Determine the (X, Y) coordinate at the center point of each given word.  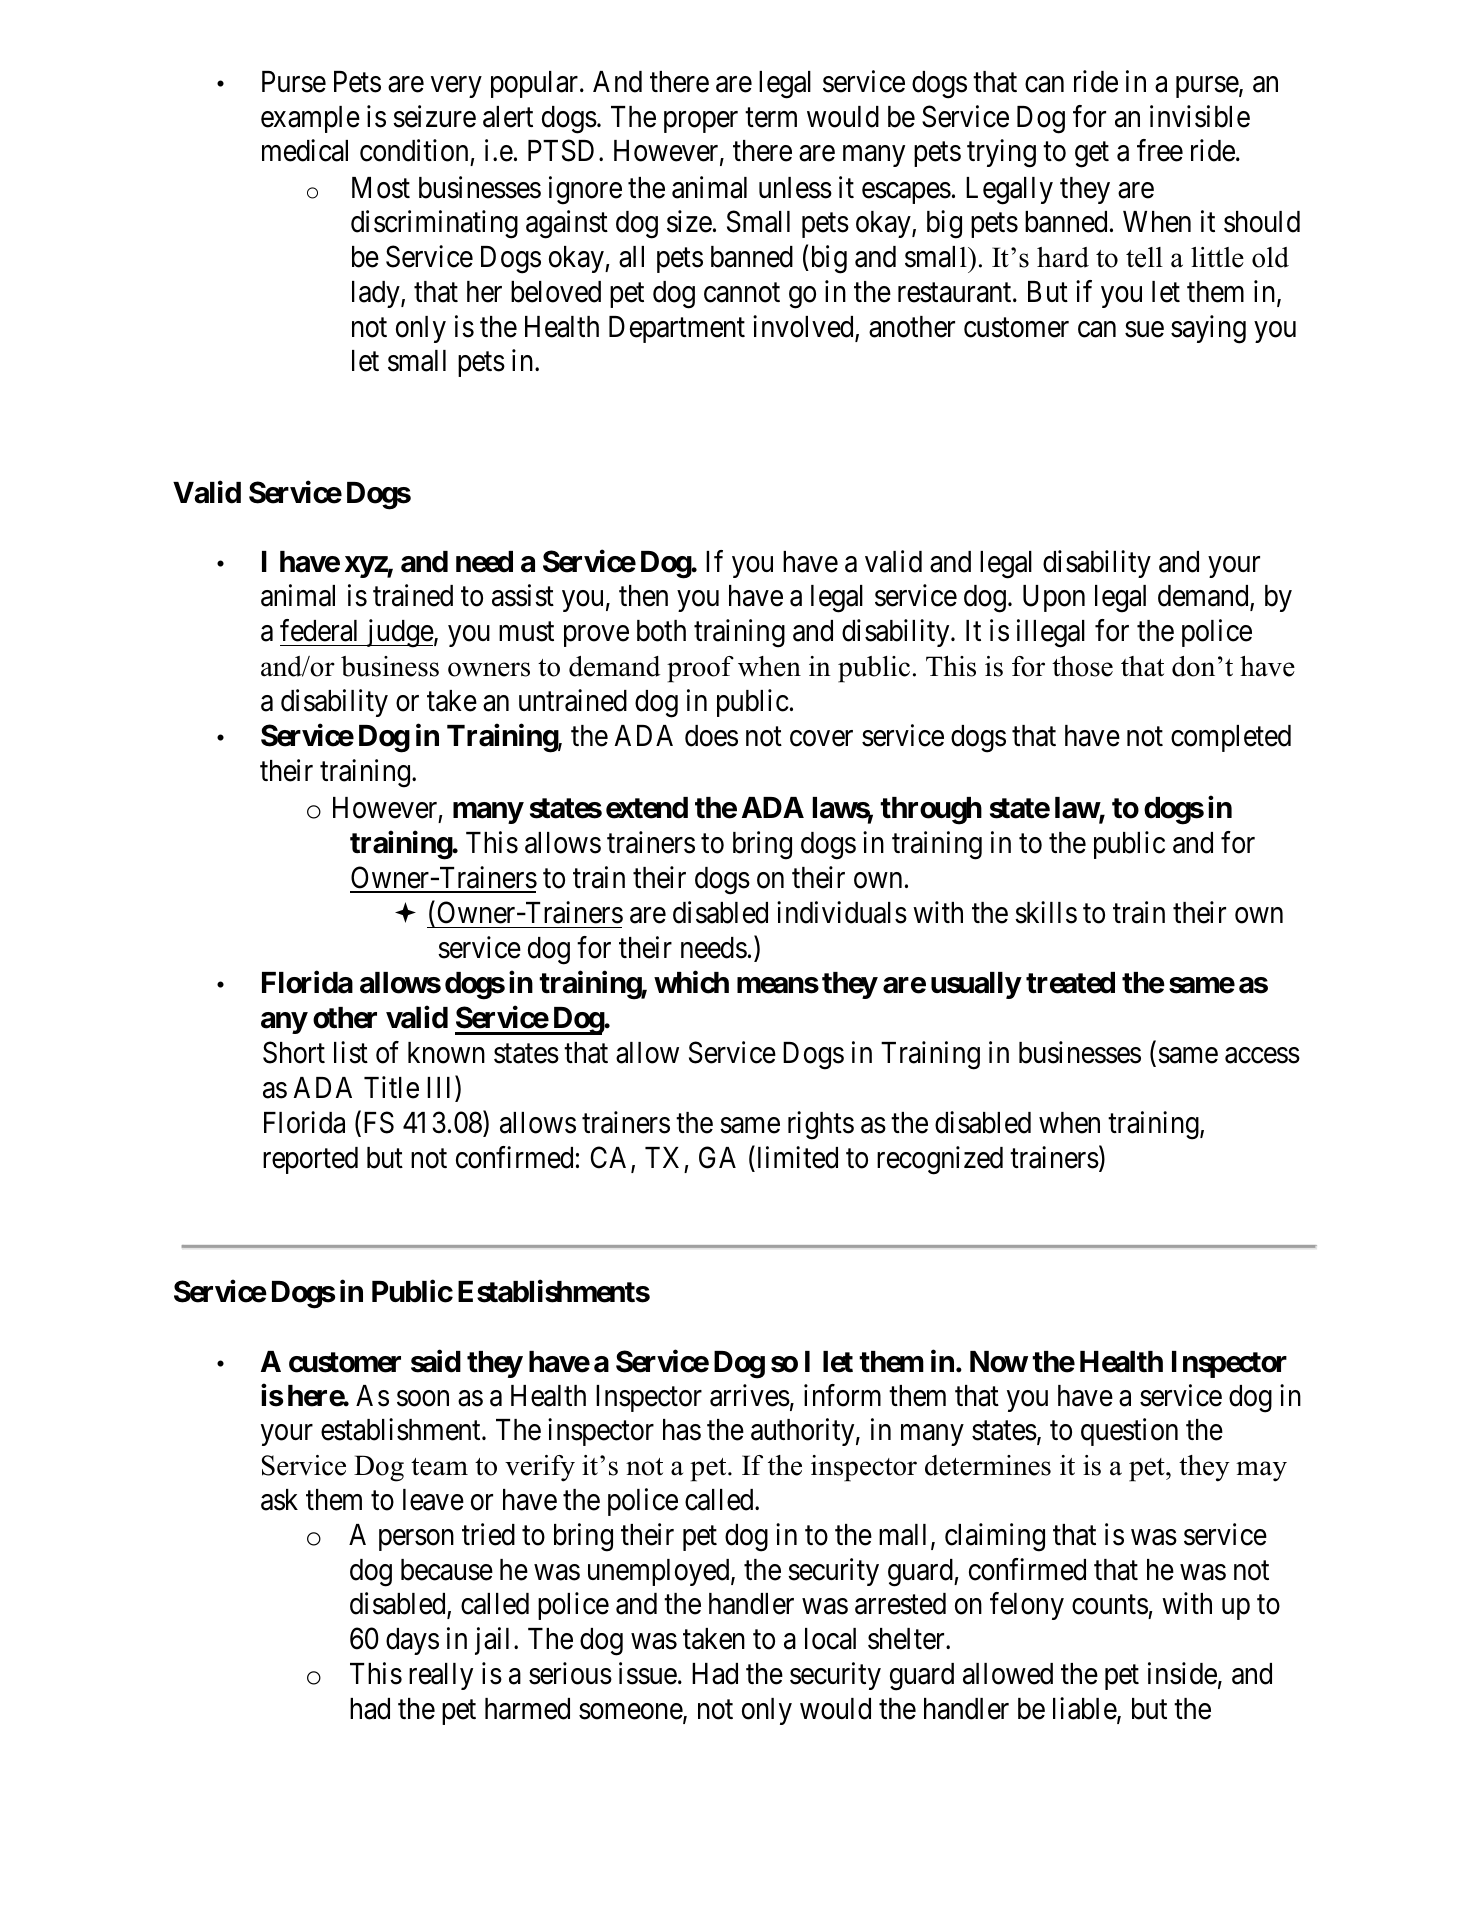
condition (414, 151)
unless (795, 188)
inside (1182, 1674)
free (1160, 151)
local (830, 1639)
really (441, 1676)
